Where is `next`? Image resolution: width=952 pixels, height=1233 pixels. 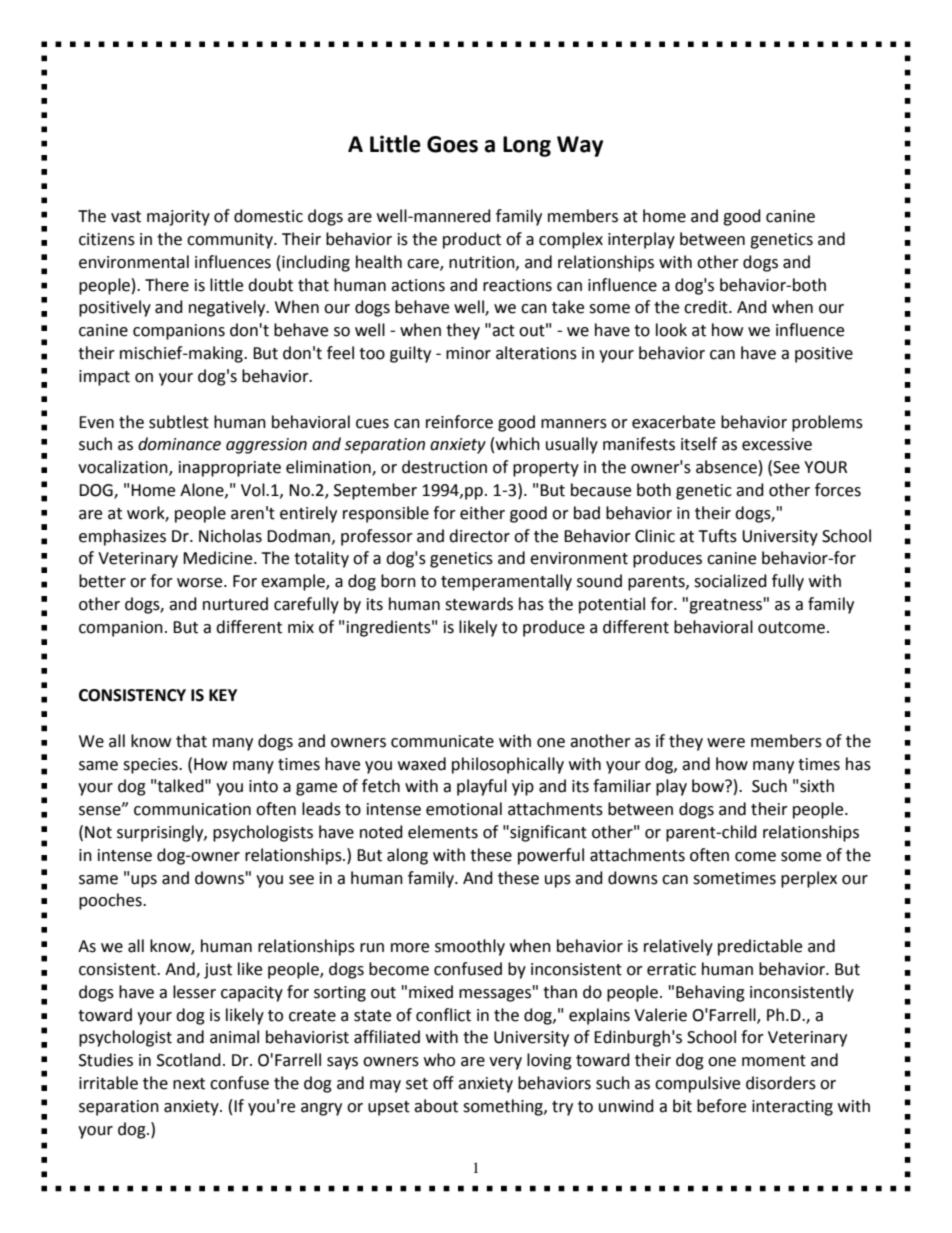 next is located at coordinates (189, 1084).
